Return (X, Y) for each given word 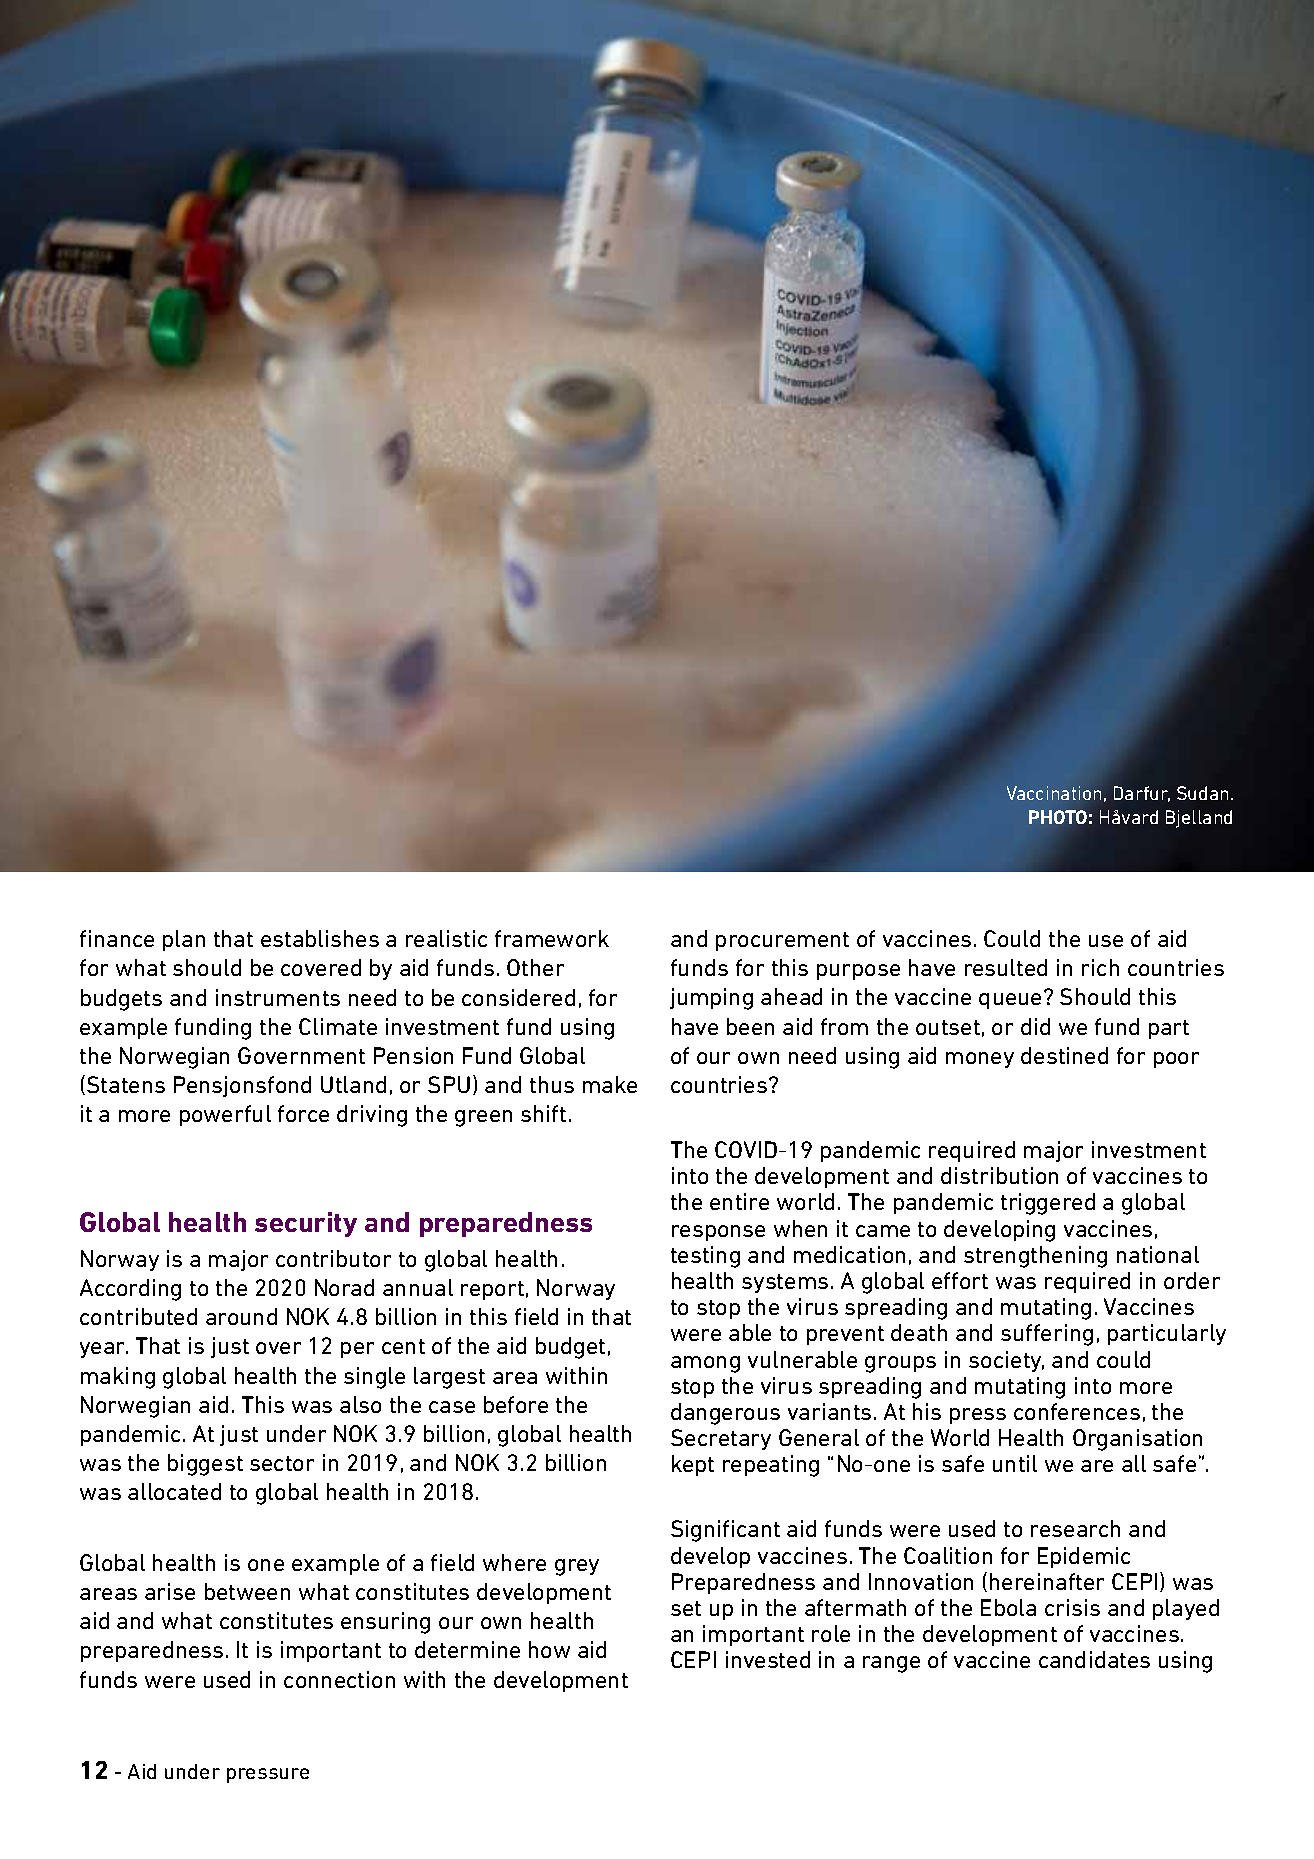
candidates (1094, 1659)
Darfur (1142, 794)
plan (184, 940)
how (549, 1649)
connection (339, 1679)
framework (552, 938)
